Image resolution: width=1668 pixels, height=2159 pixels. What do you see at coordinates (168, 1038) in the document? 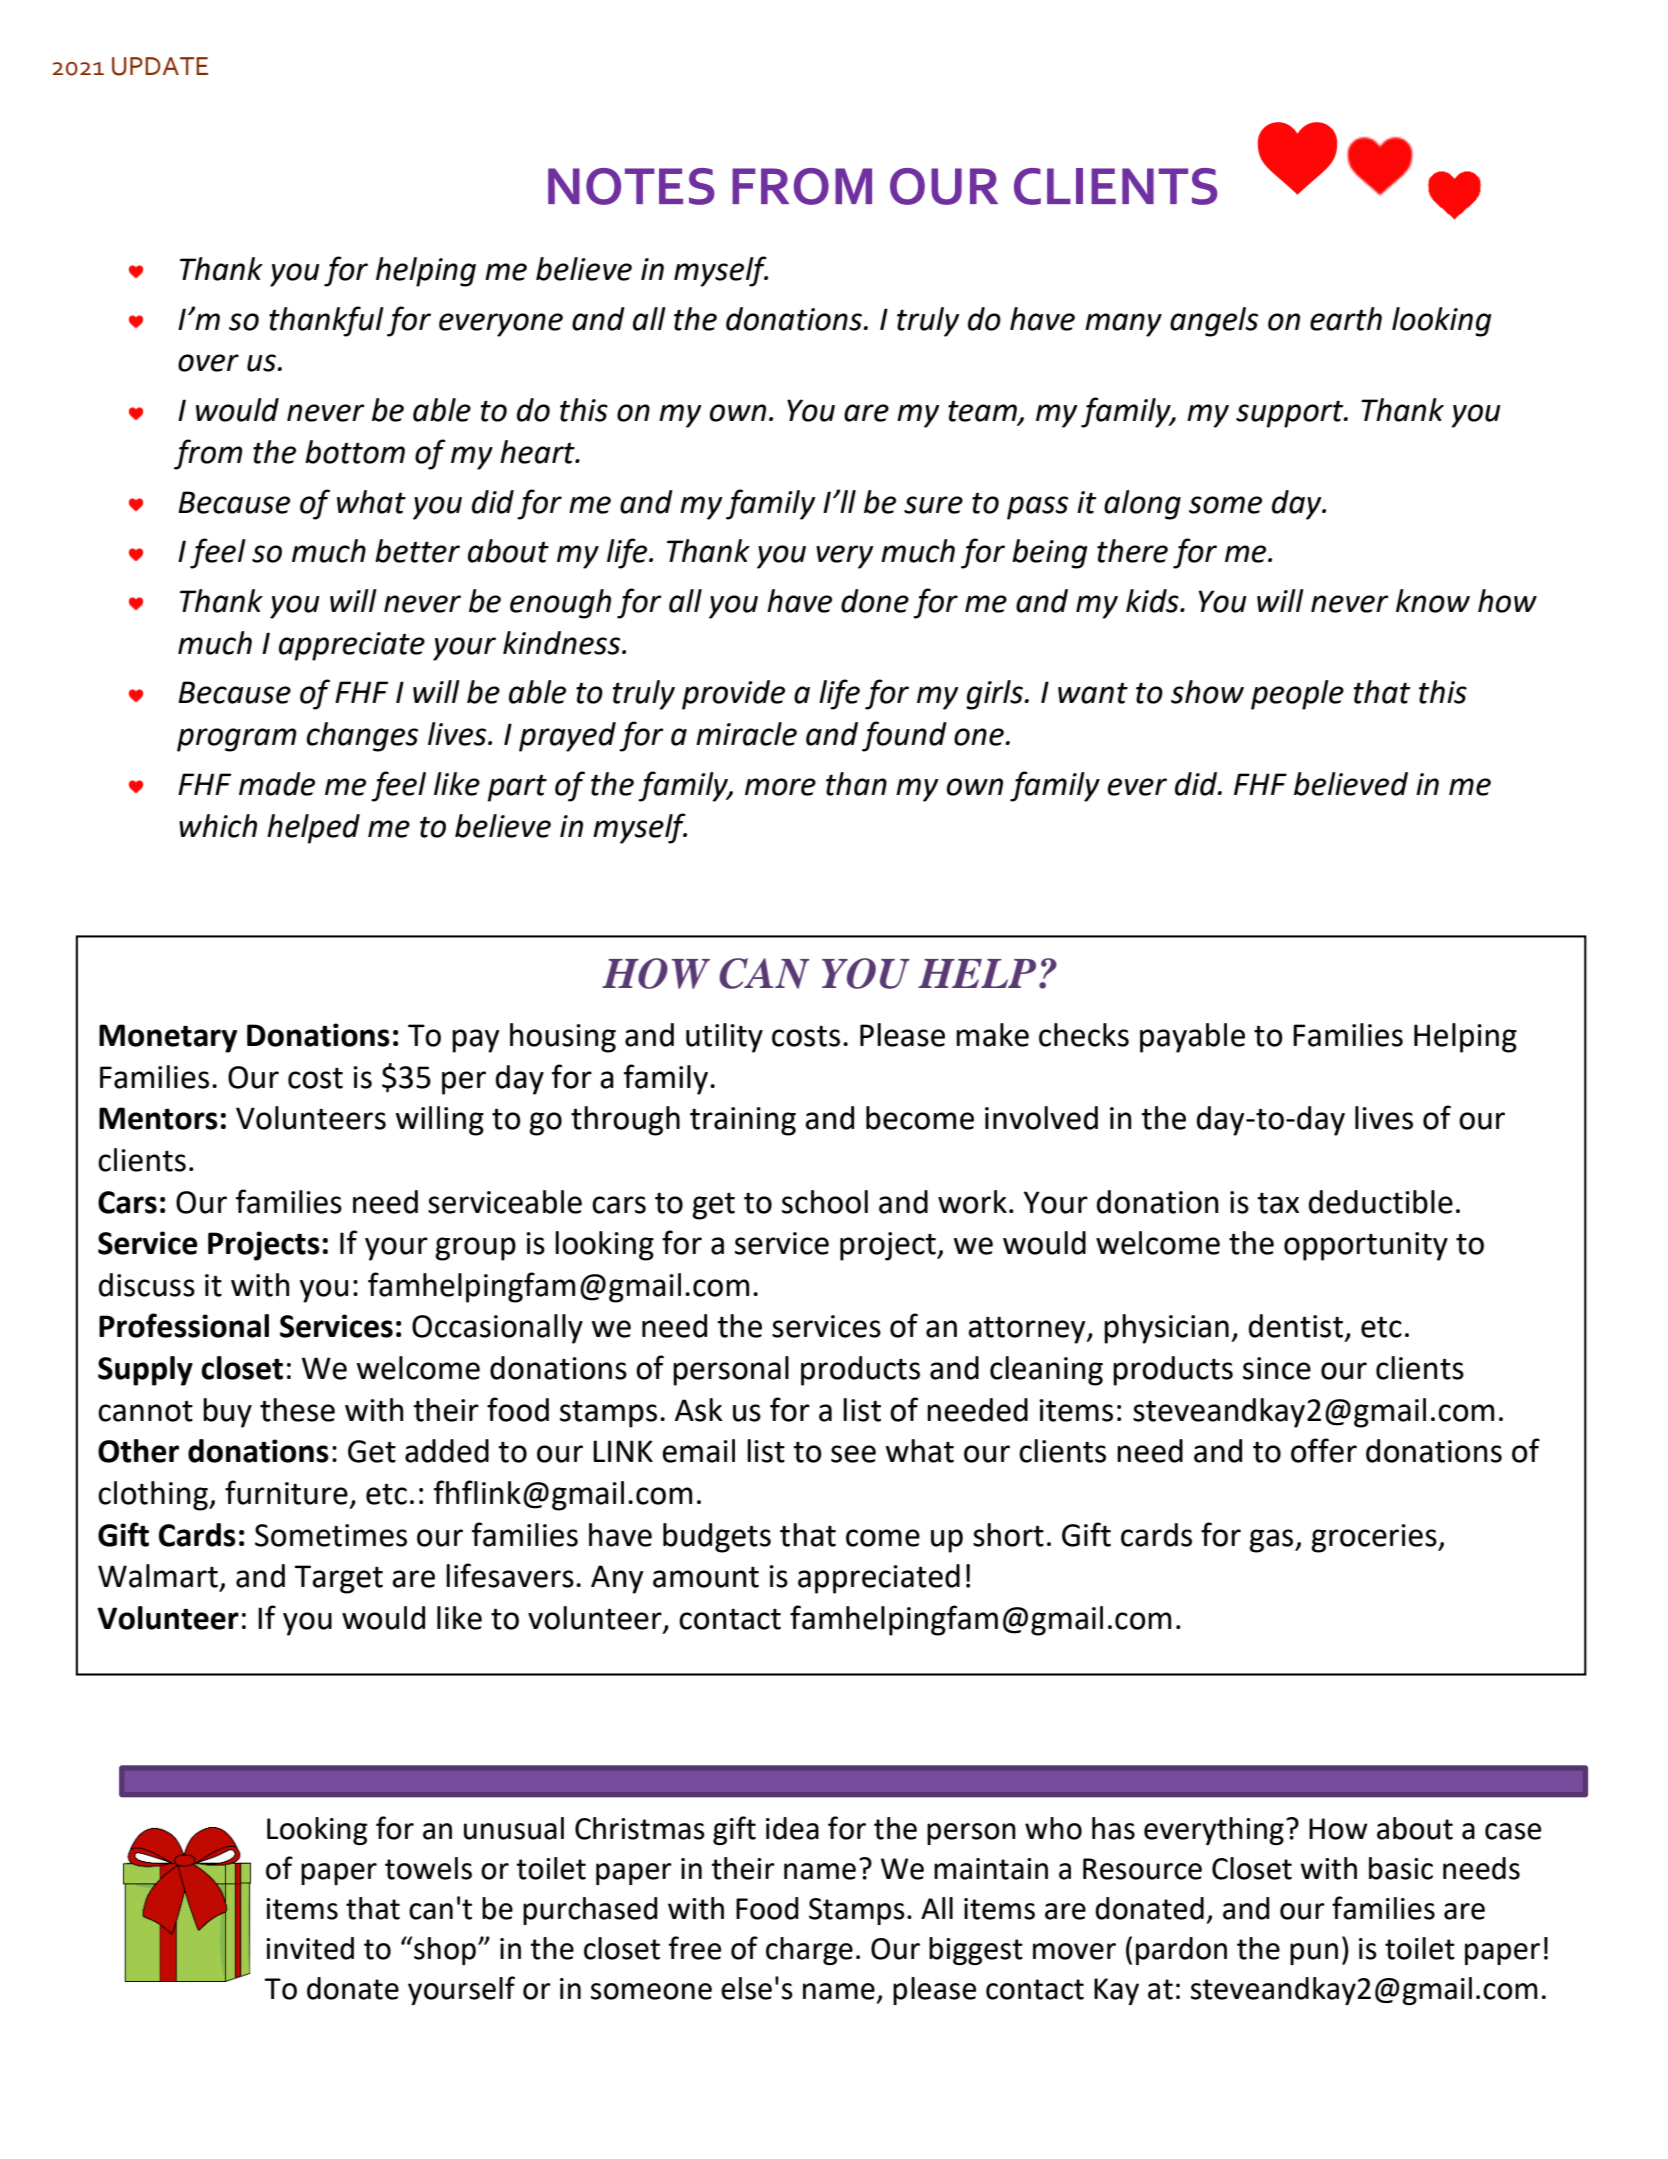
I see `Monetary` at bounding box center [168, 1038].
